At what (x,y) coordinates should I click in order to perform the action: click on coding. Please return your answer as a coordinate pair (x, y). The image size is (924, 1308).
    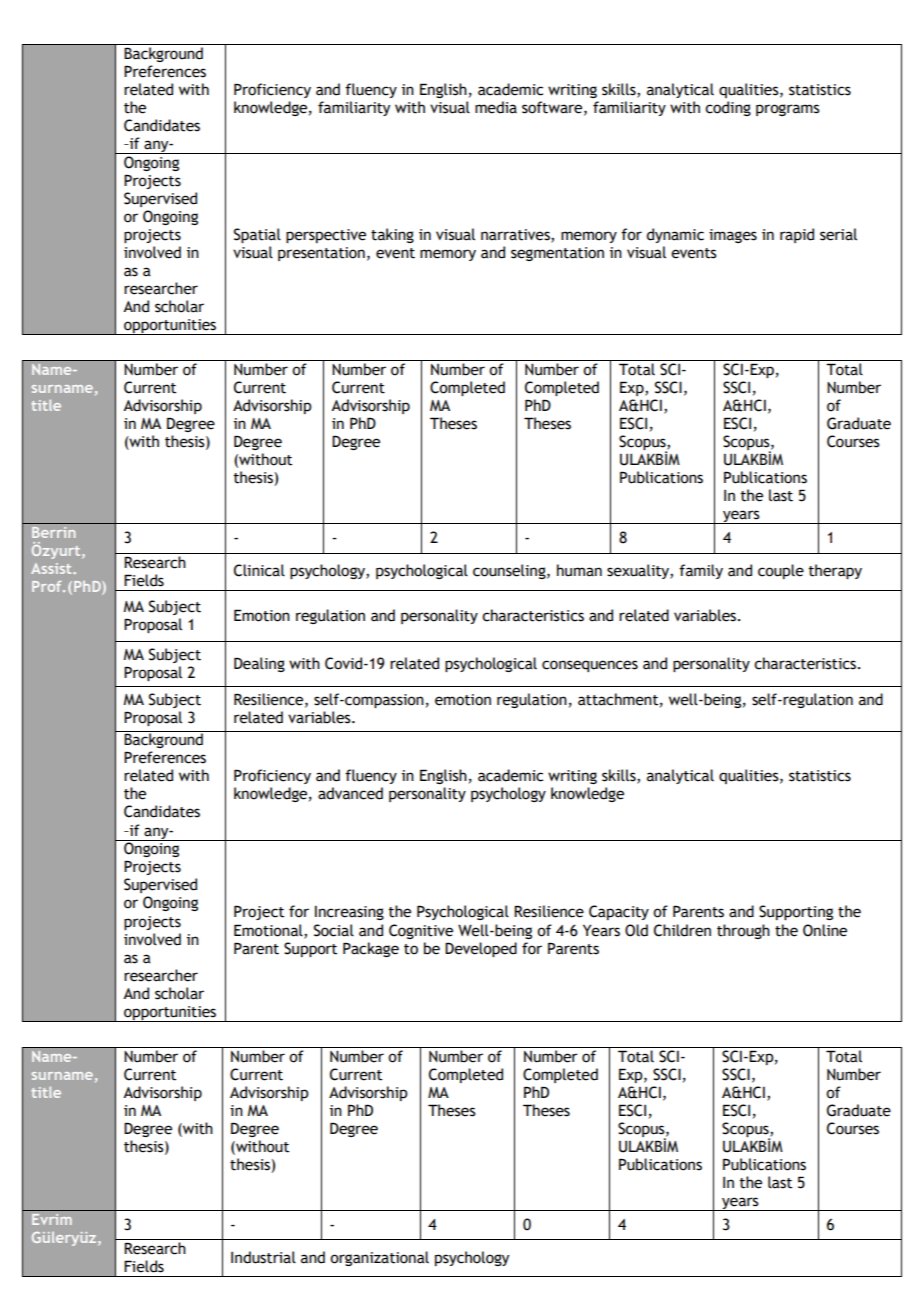
    Looking at the image, I should click on (728, 108).
